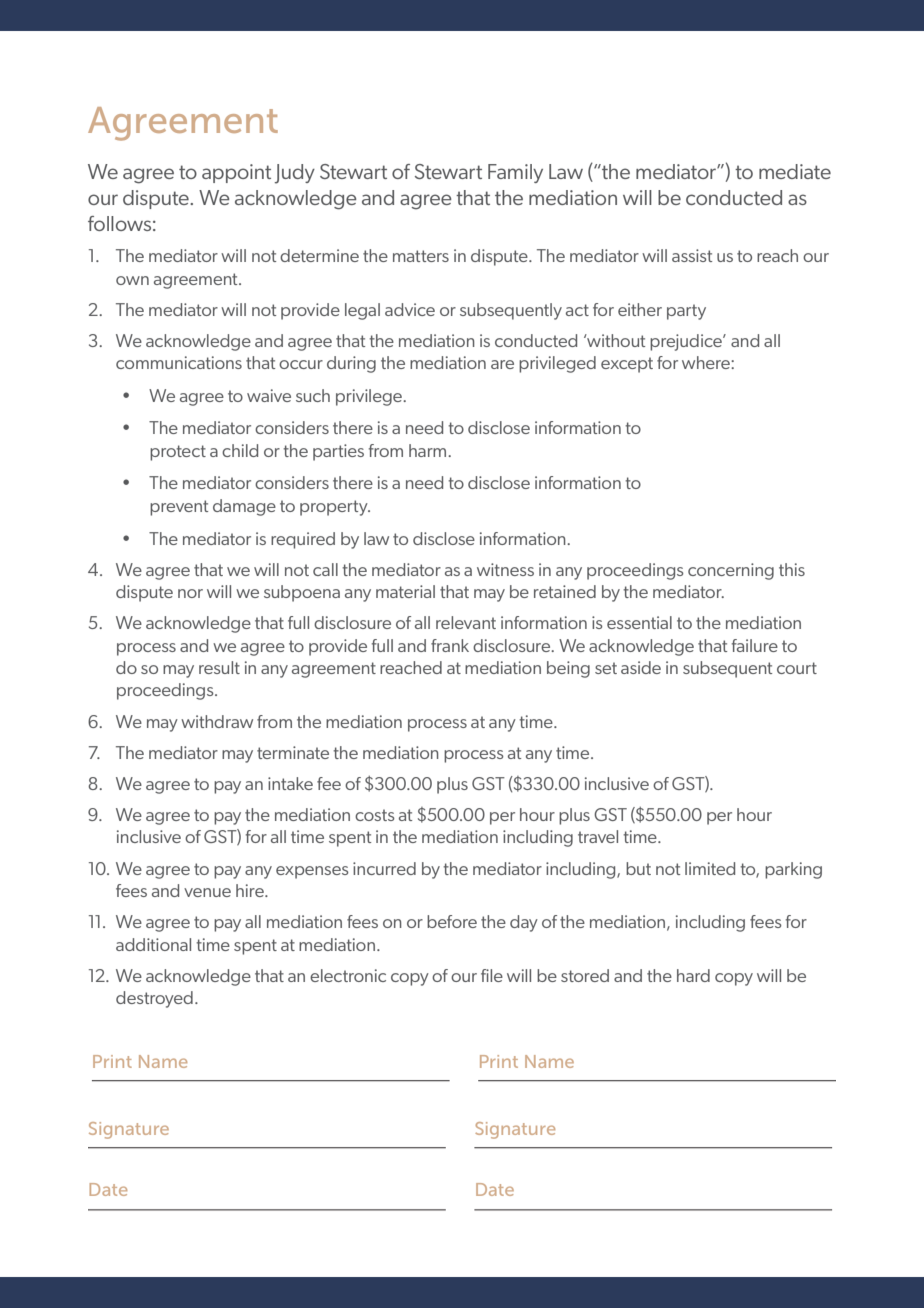  Describe the element at coordinates (515, 173) in the screenshot. I see `Family` at that location.
